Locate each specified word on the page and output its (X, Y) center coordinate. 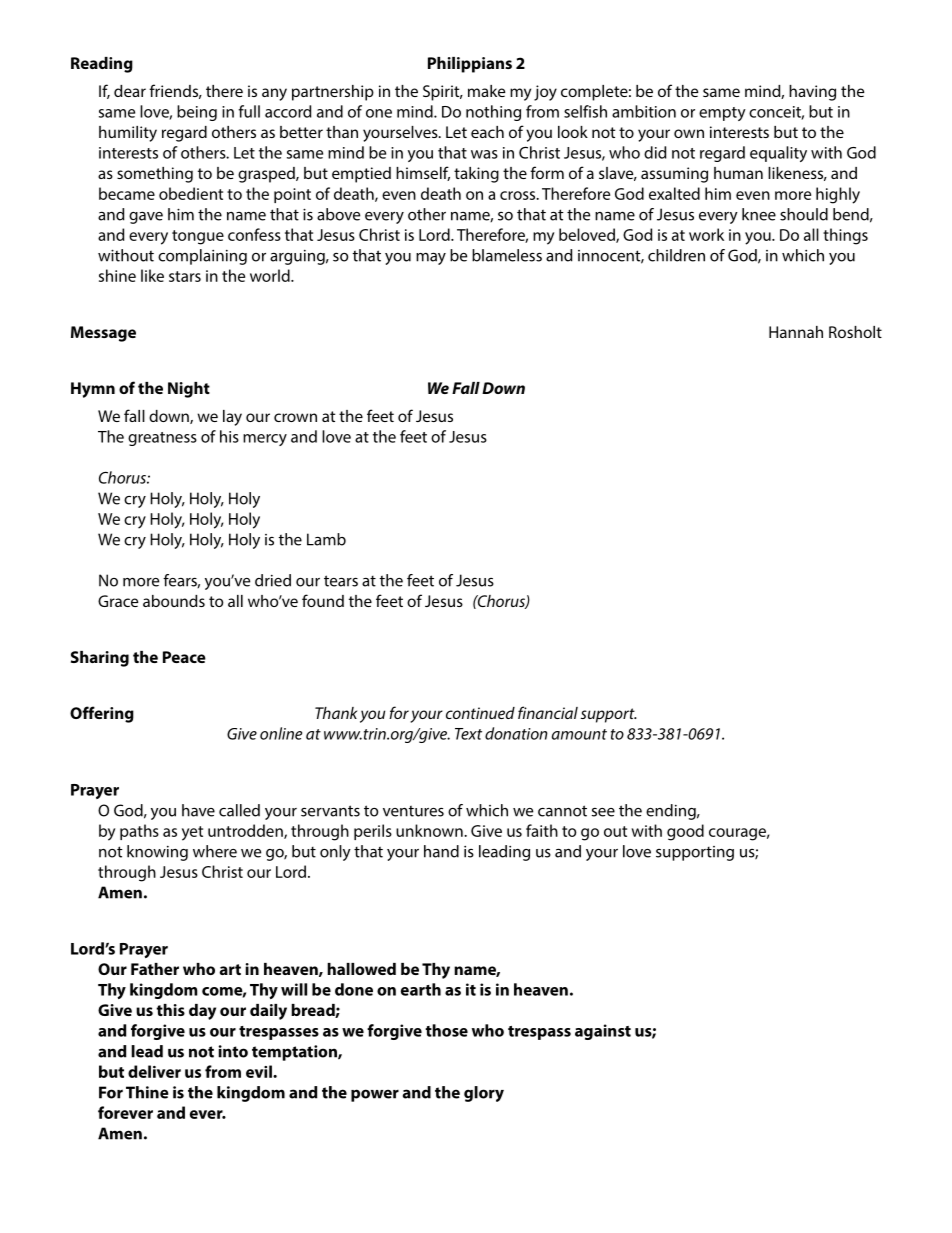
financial (548, 712)
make (486, 91)
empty (722, 114)
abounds (174, 601)
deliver (154, 1071)
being (197, 113)
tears (341, 581)
